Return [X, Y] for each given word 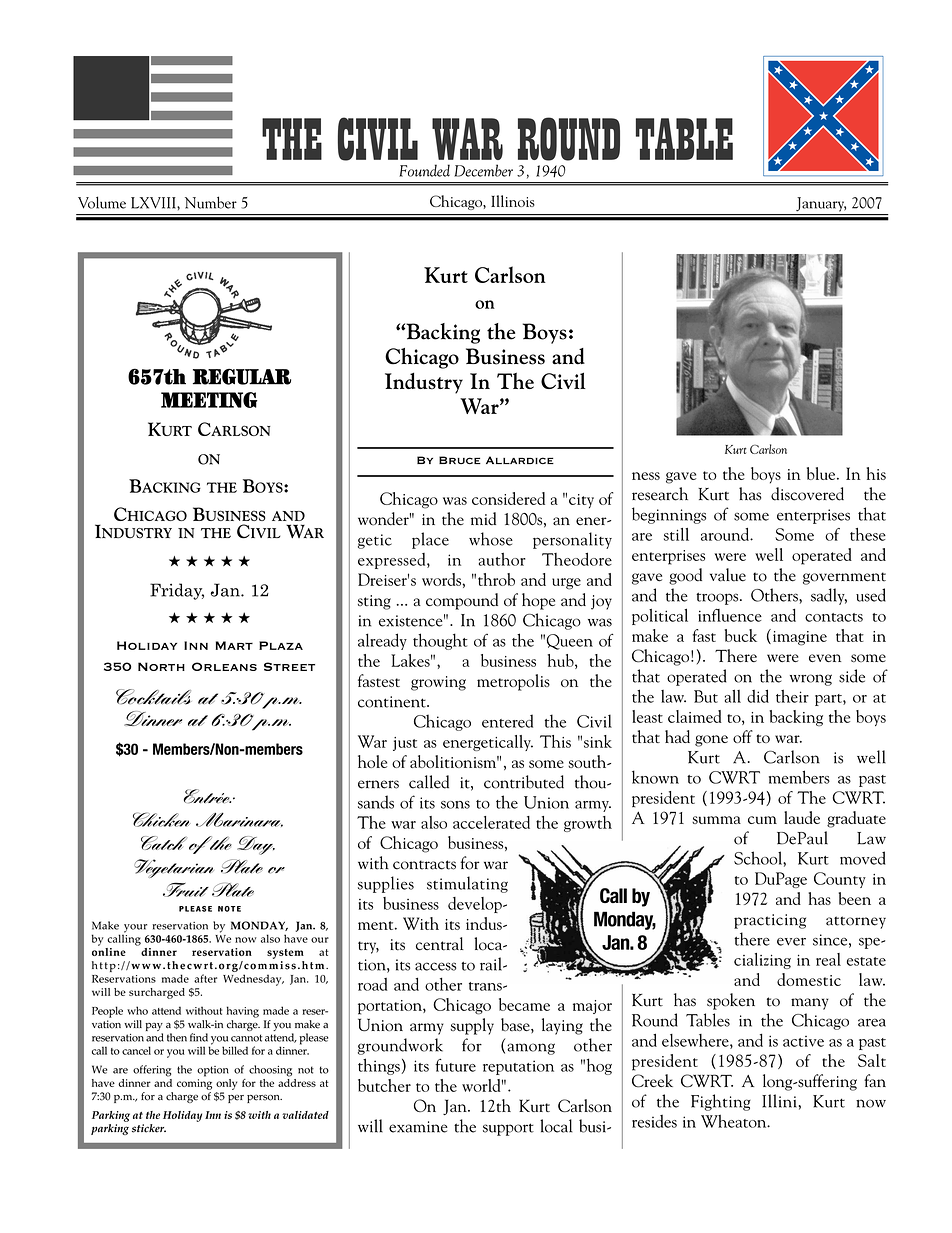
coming [194, 1084]
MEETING [209, 400]
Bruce [460, 460]
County [840, 880]
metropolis [513, 682]
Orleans [224, 666]
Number [211, 202]
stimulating [467, 884]
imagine [800, 638]
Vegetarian [174, 868]
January [821, 204]
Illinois [513, 201]
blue [822, 473]
